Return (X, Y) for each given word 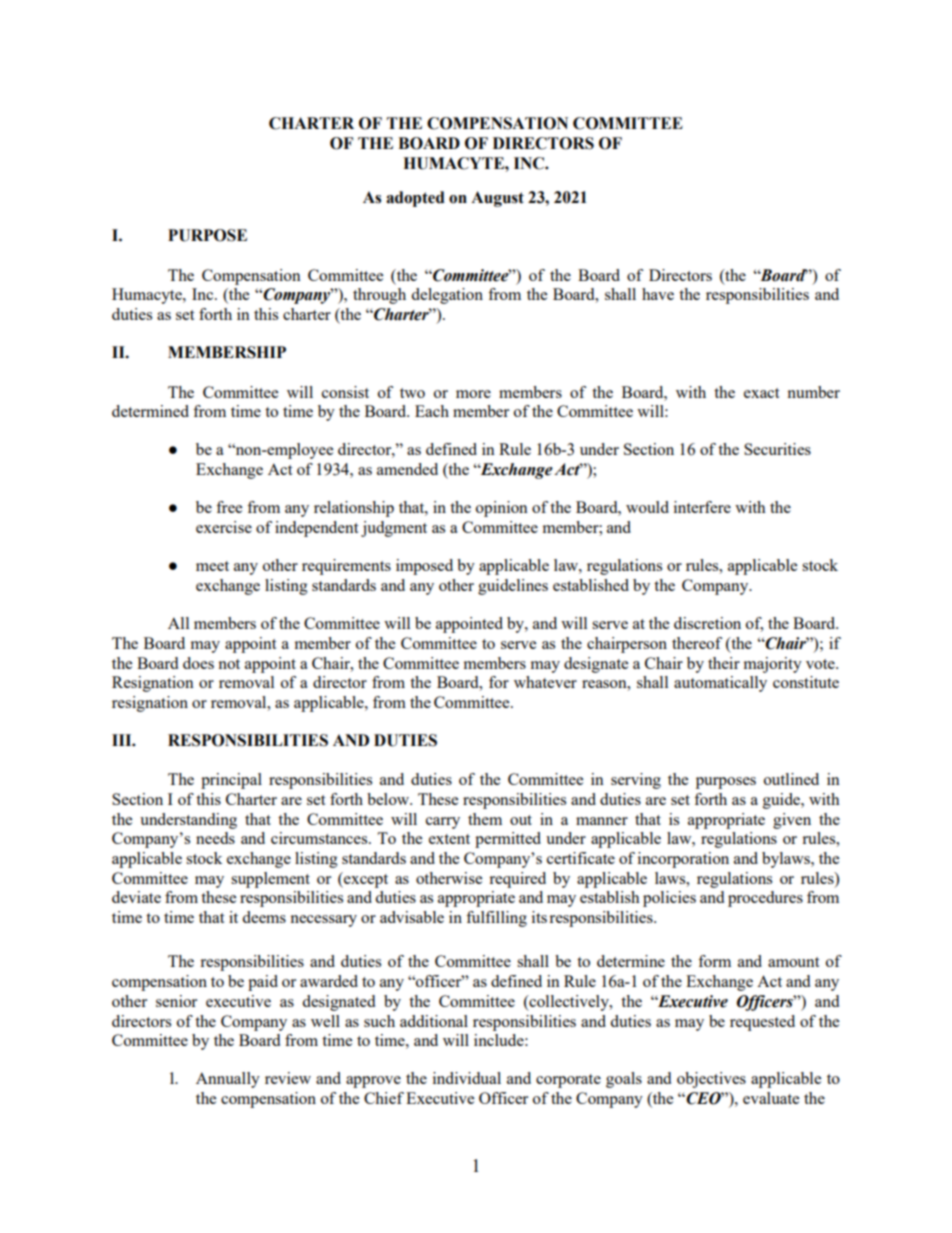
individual (467, 1078)
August (497, 199)
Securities (777, 449)
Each (432, 411)
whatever (545, 682)
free (229, 507)
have (658, 294)
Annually (228, 1080)
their (724, 663)
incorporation (683, 860)
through (379, 296)
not (229, 664)
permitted (508, 840)
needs (215, 838)
